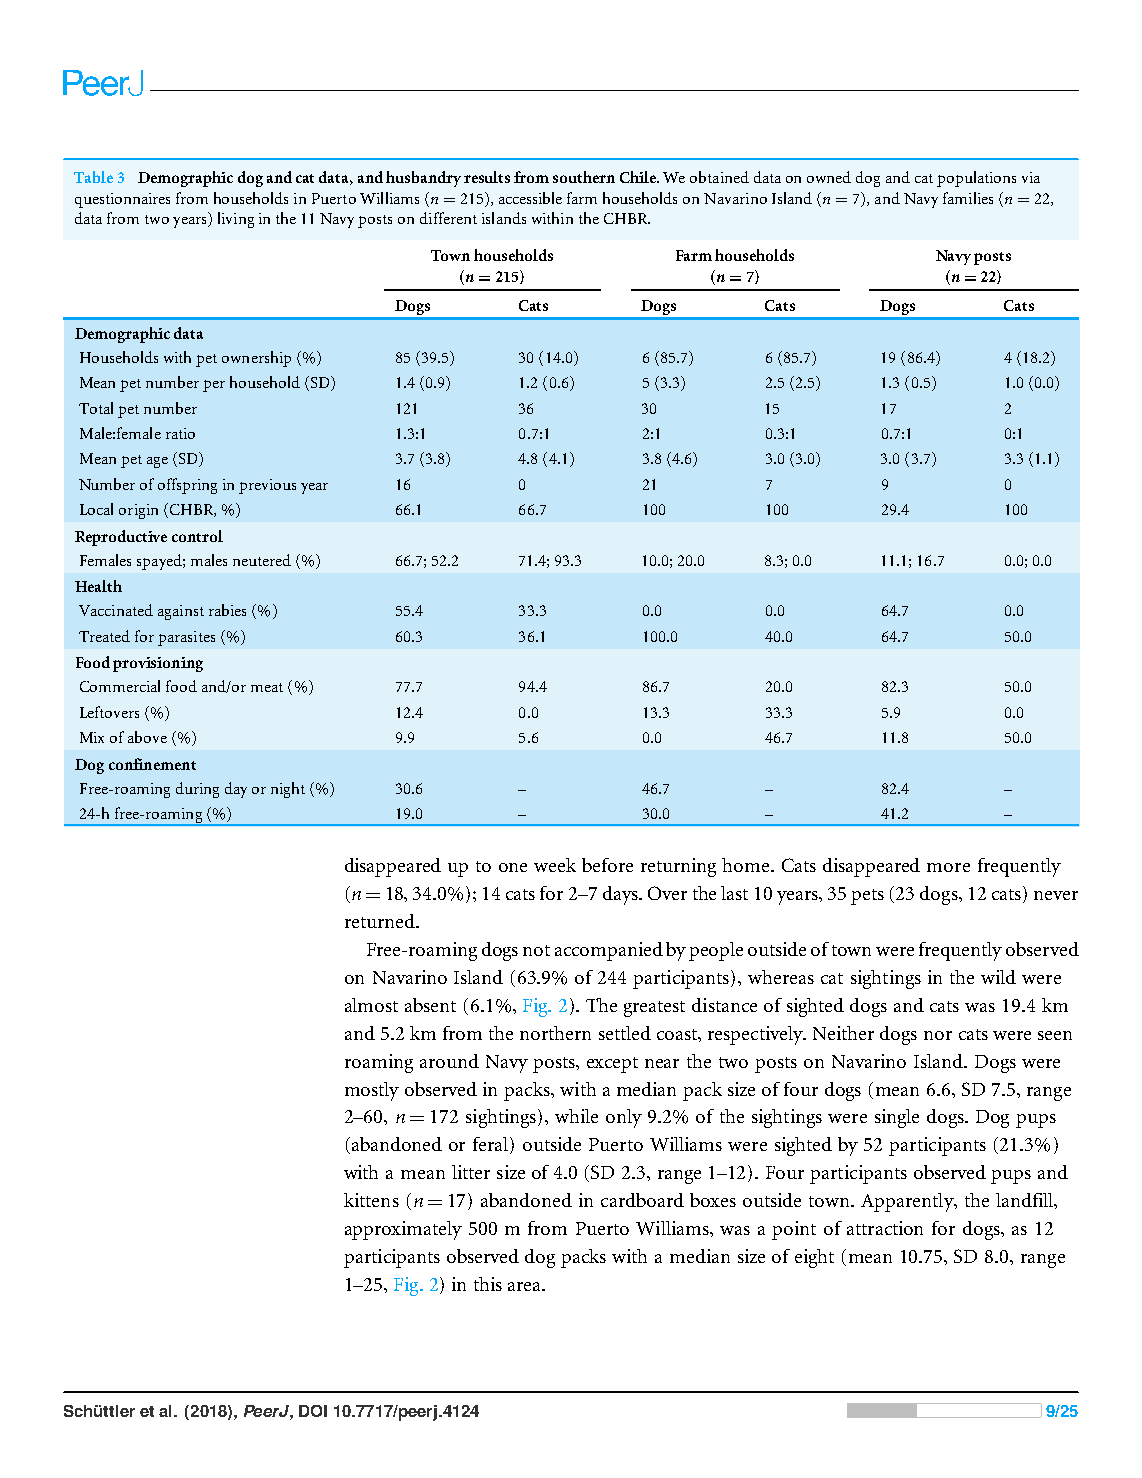  What do you see at coordinates (998, 977) in the image?
I see `wild` at bounding box center [998, 977].
